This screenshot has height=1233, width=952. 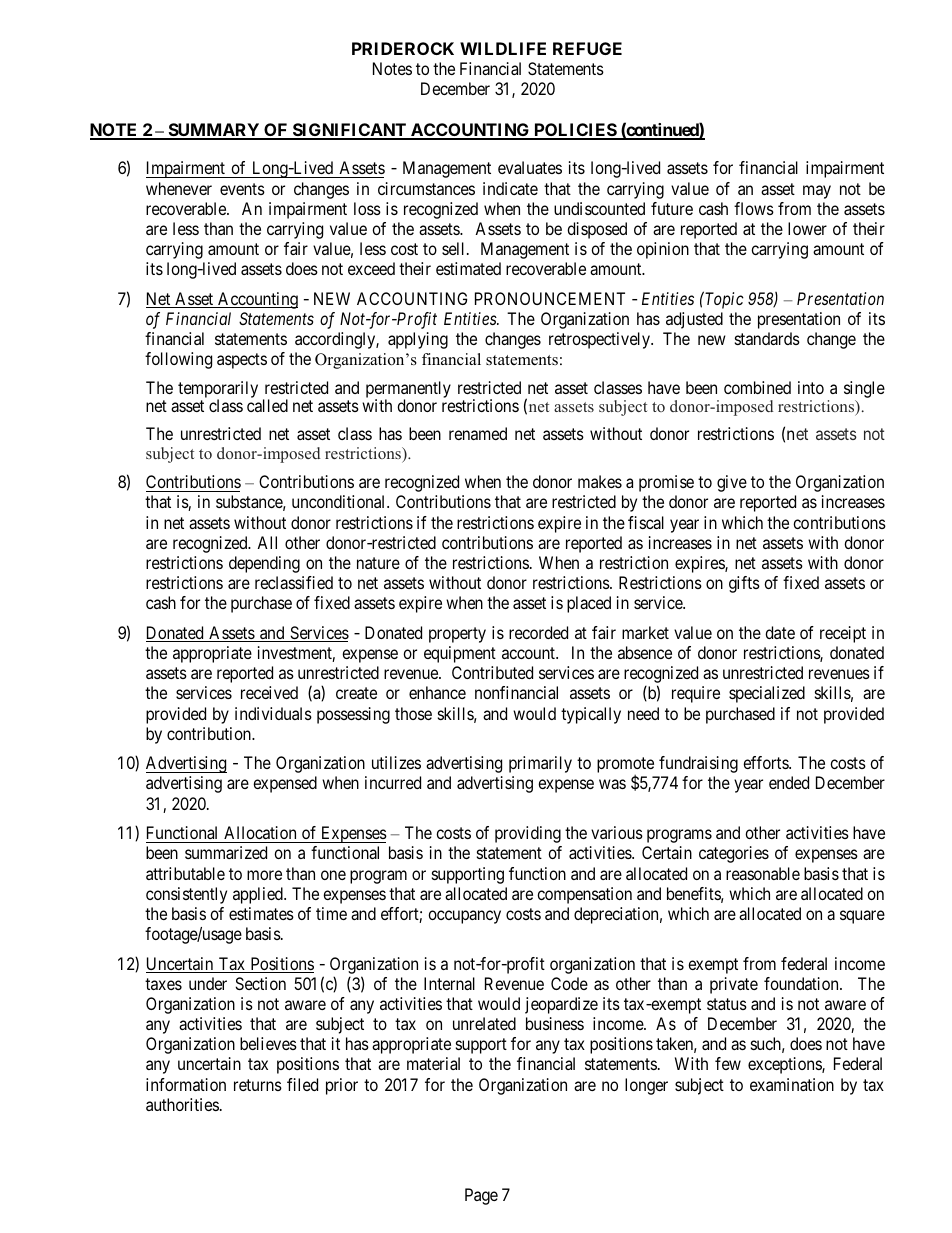 What do you see at coordinates (214, 131) in the screenshot?
I see `SUMMARY` at bounding box center [214, 131].
